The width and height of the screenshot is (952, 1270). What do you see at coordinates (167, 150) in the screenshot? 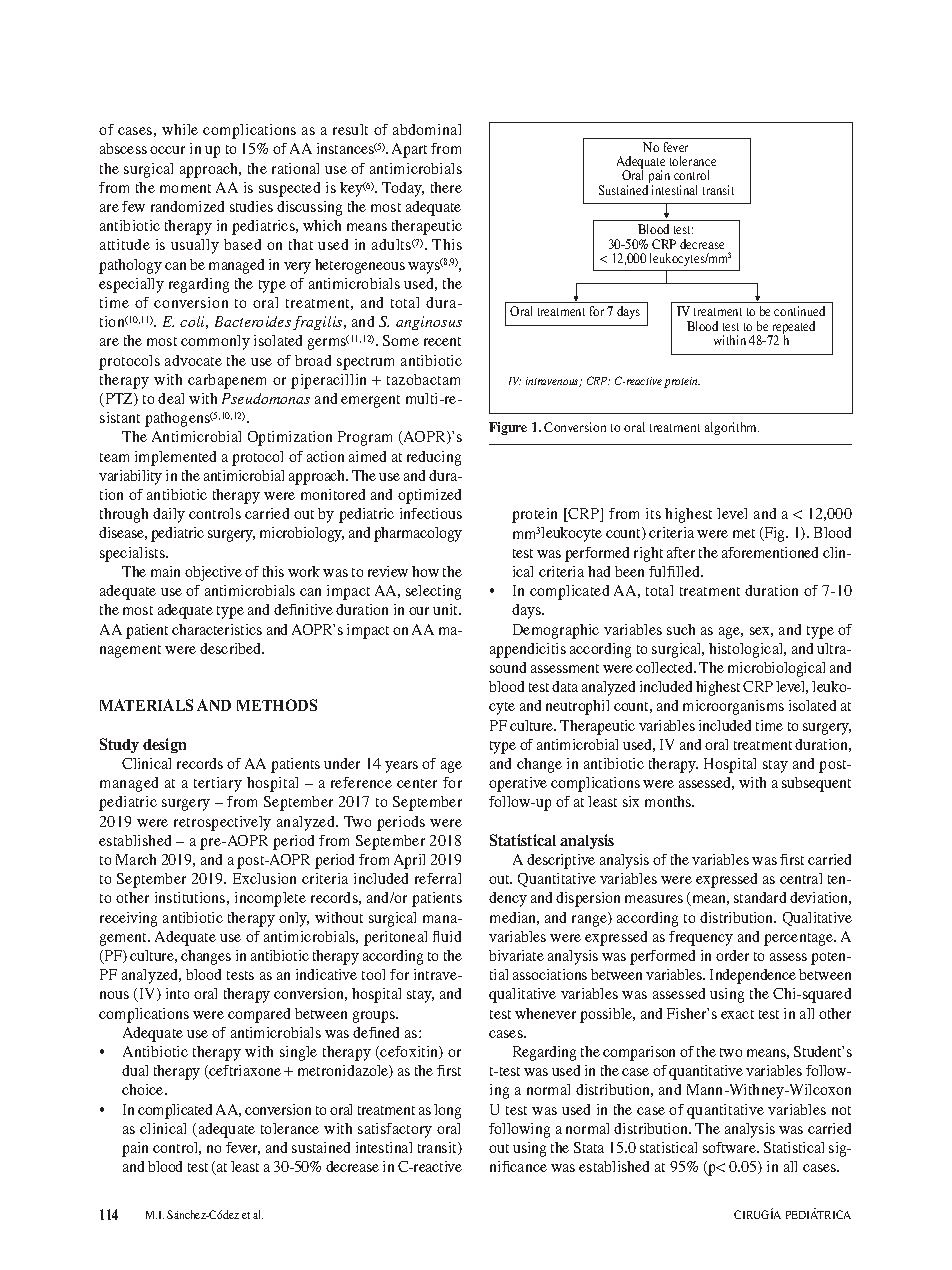
I see `occur` at bounding box center [167, 150].
